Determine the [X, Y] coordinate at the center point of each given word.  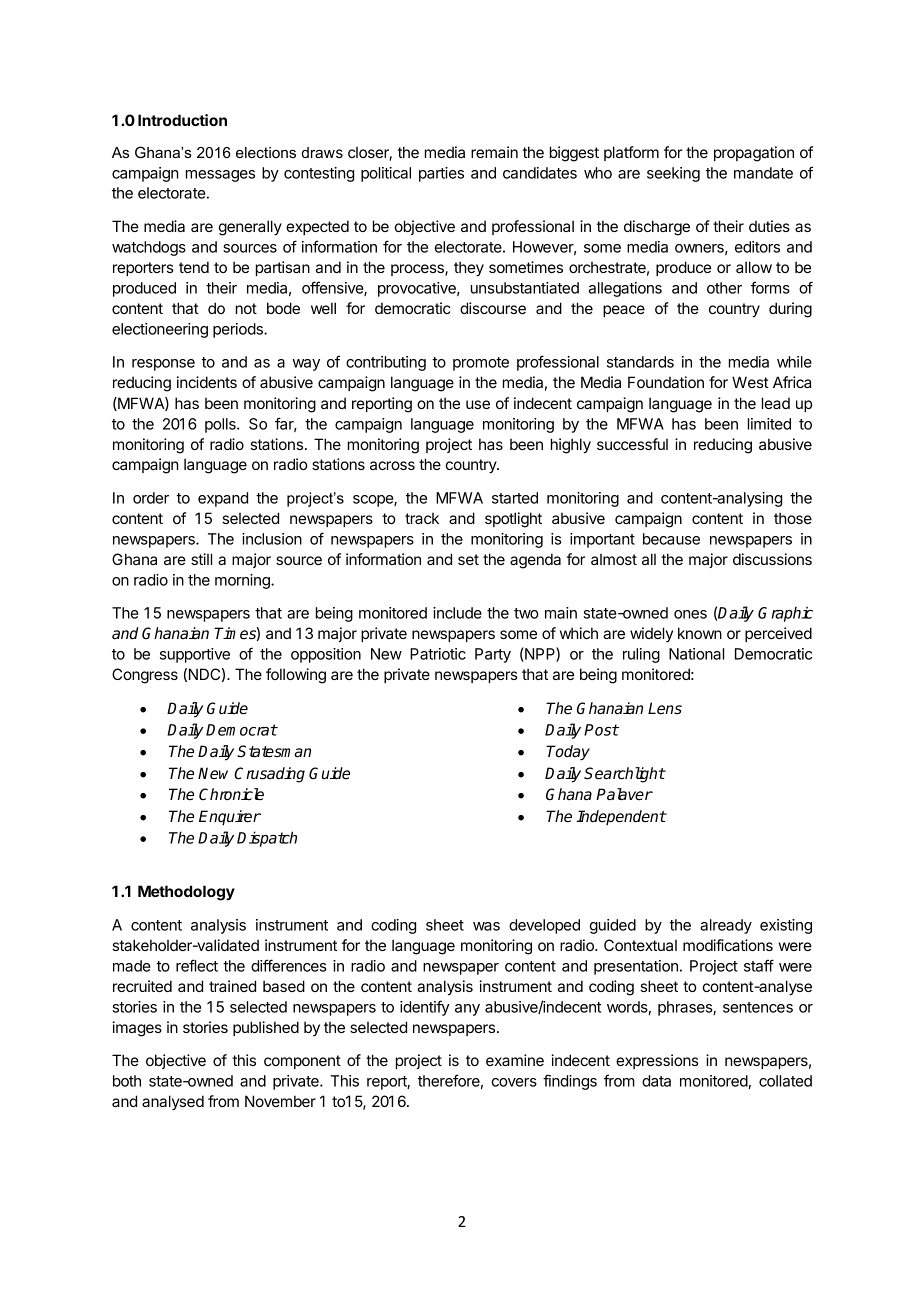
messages [220, 176]
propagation [754, 154]
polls [221, 425]
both [127, 1081]
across [392, 465]
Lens [665, 708]
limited [769, 424]
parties [441, 174]
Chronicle [231, 794]
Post [601, 730]
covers [514, 1082]
